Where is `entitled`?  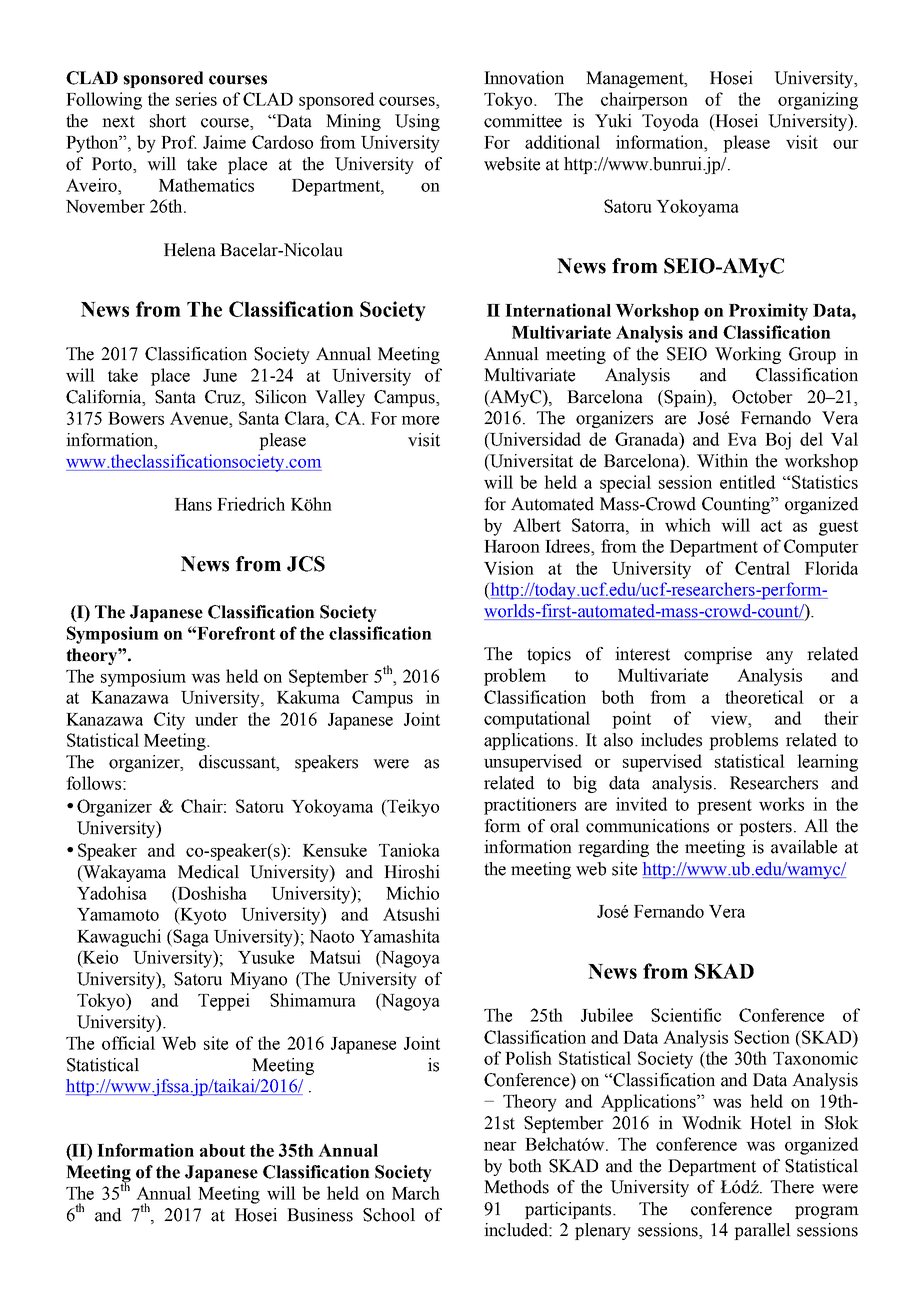
entitled is located at coordinates (747, 482).
